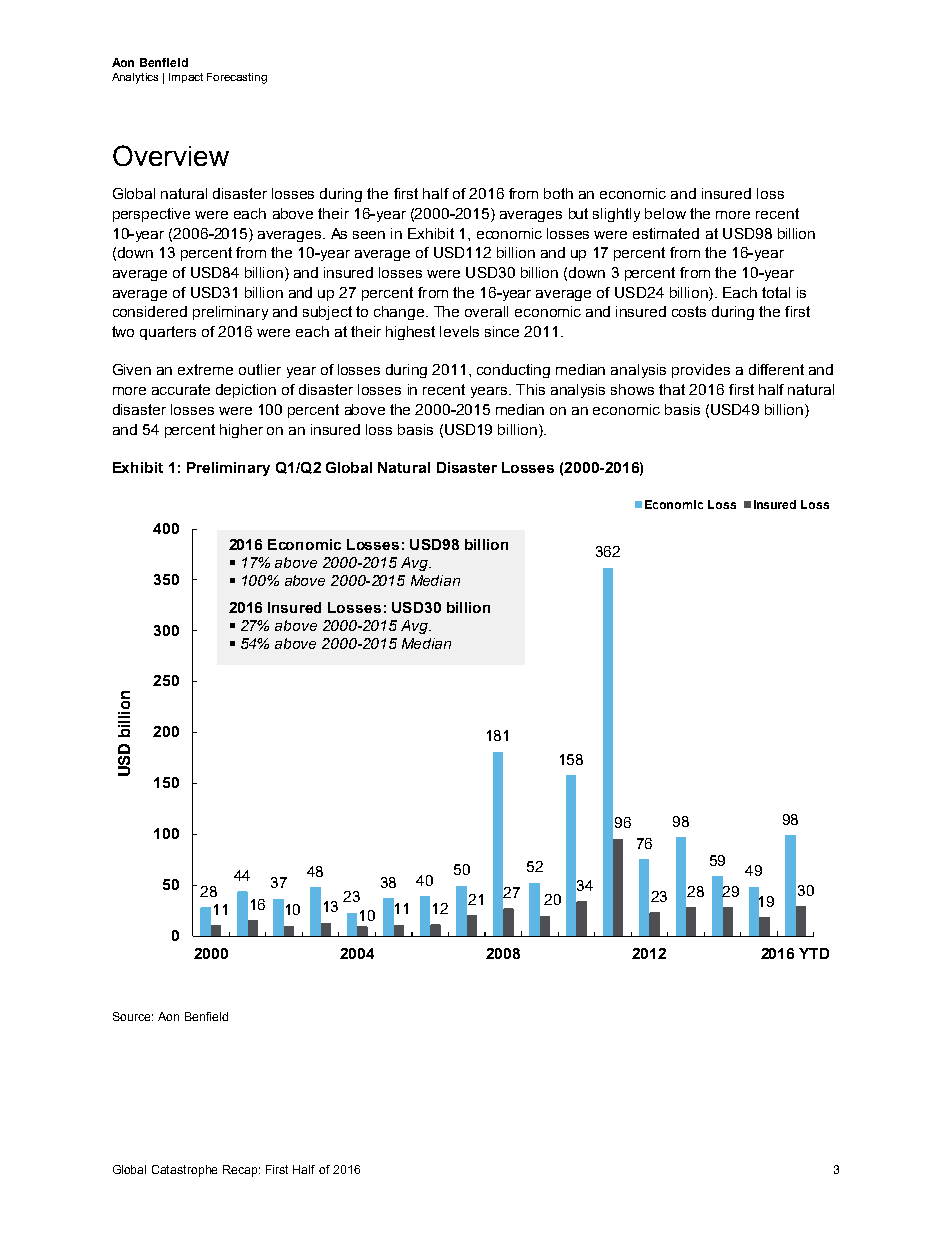  I want to click on YTD, so click(814, 953).
